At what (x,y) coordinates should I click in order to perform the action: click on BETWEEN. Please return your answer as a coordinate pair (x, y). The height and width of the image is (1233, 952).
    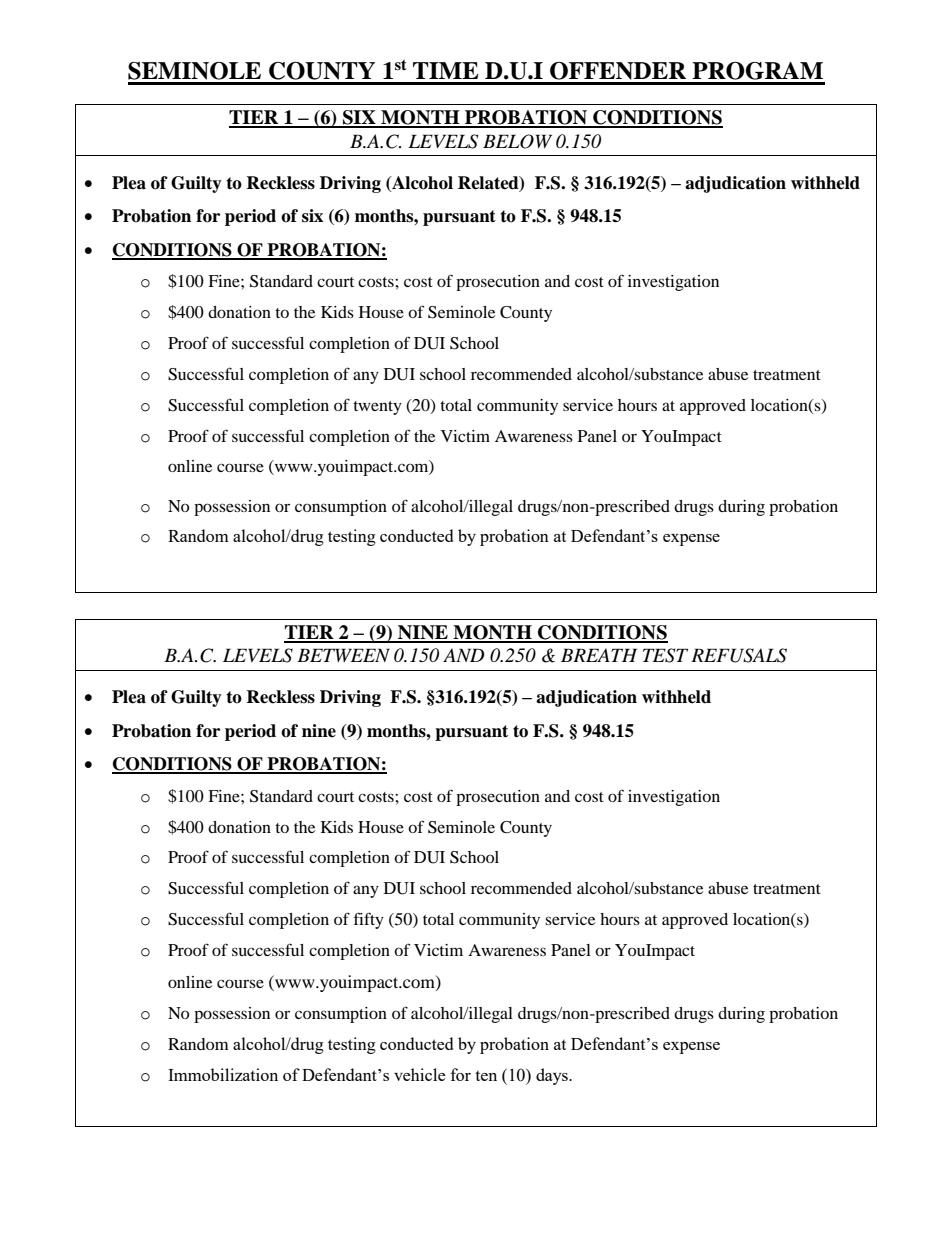
    Looking at the image, I should click on (343, 655).
